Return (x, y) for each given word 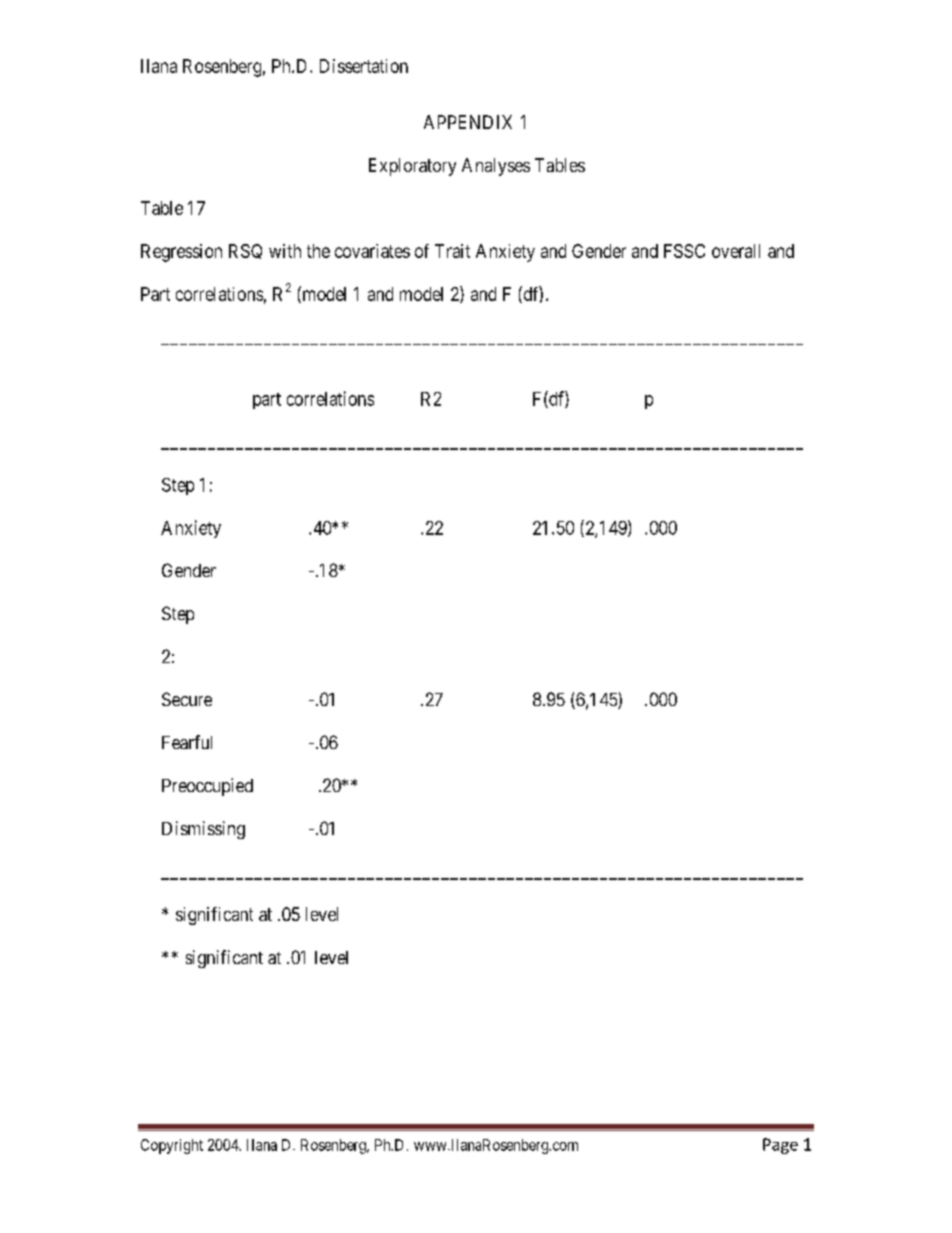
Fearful (187, 742)
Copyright (172, 1146)
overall (736, 251)
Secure (187, 699)
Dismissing (203, 830)
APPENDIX (468, 122)
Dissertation (364, 66)
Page (780, 1146)
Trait (452, 251)
